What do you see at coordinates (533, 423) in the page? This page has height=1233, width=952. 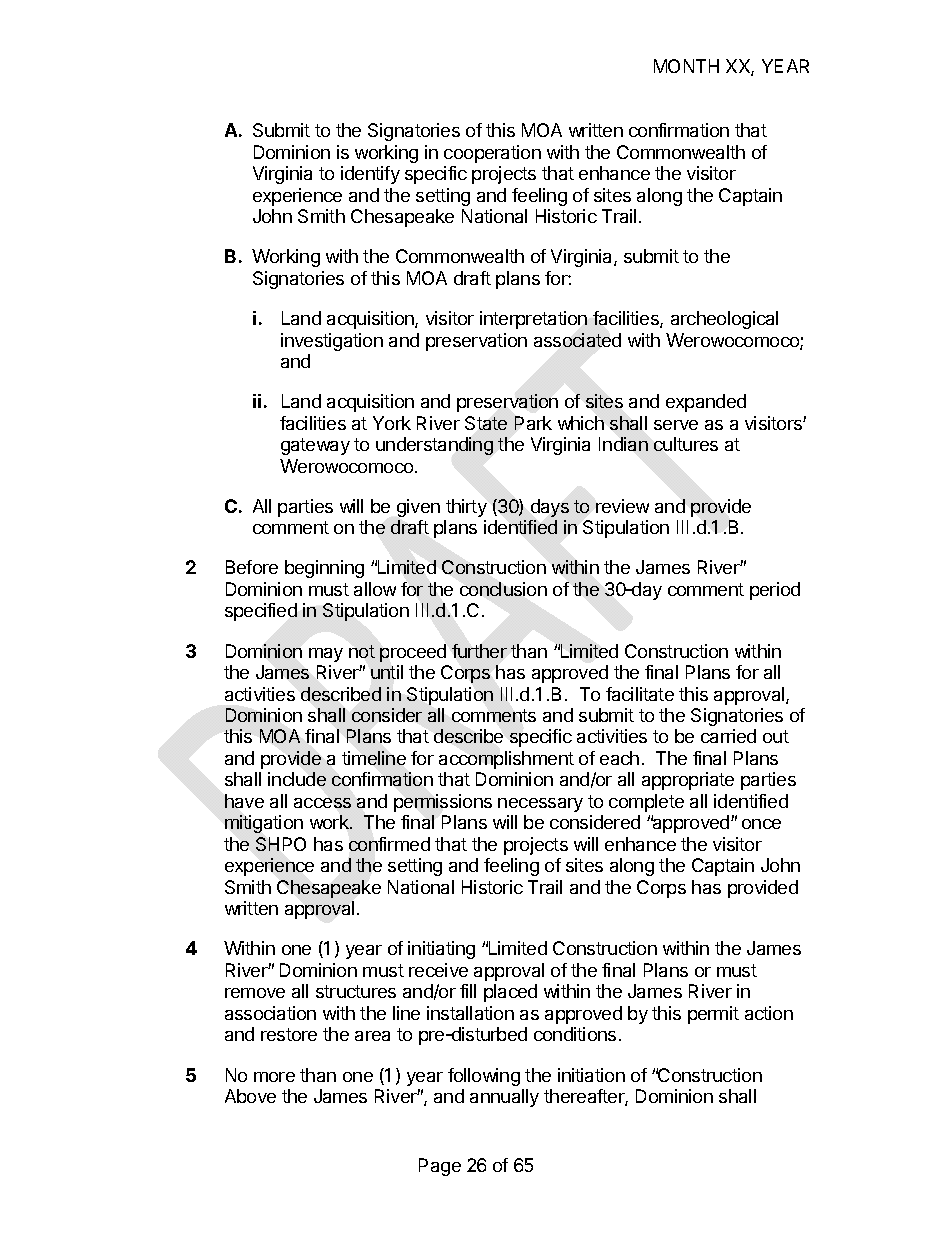 I see `Park` at bounding box center [533, 423].
